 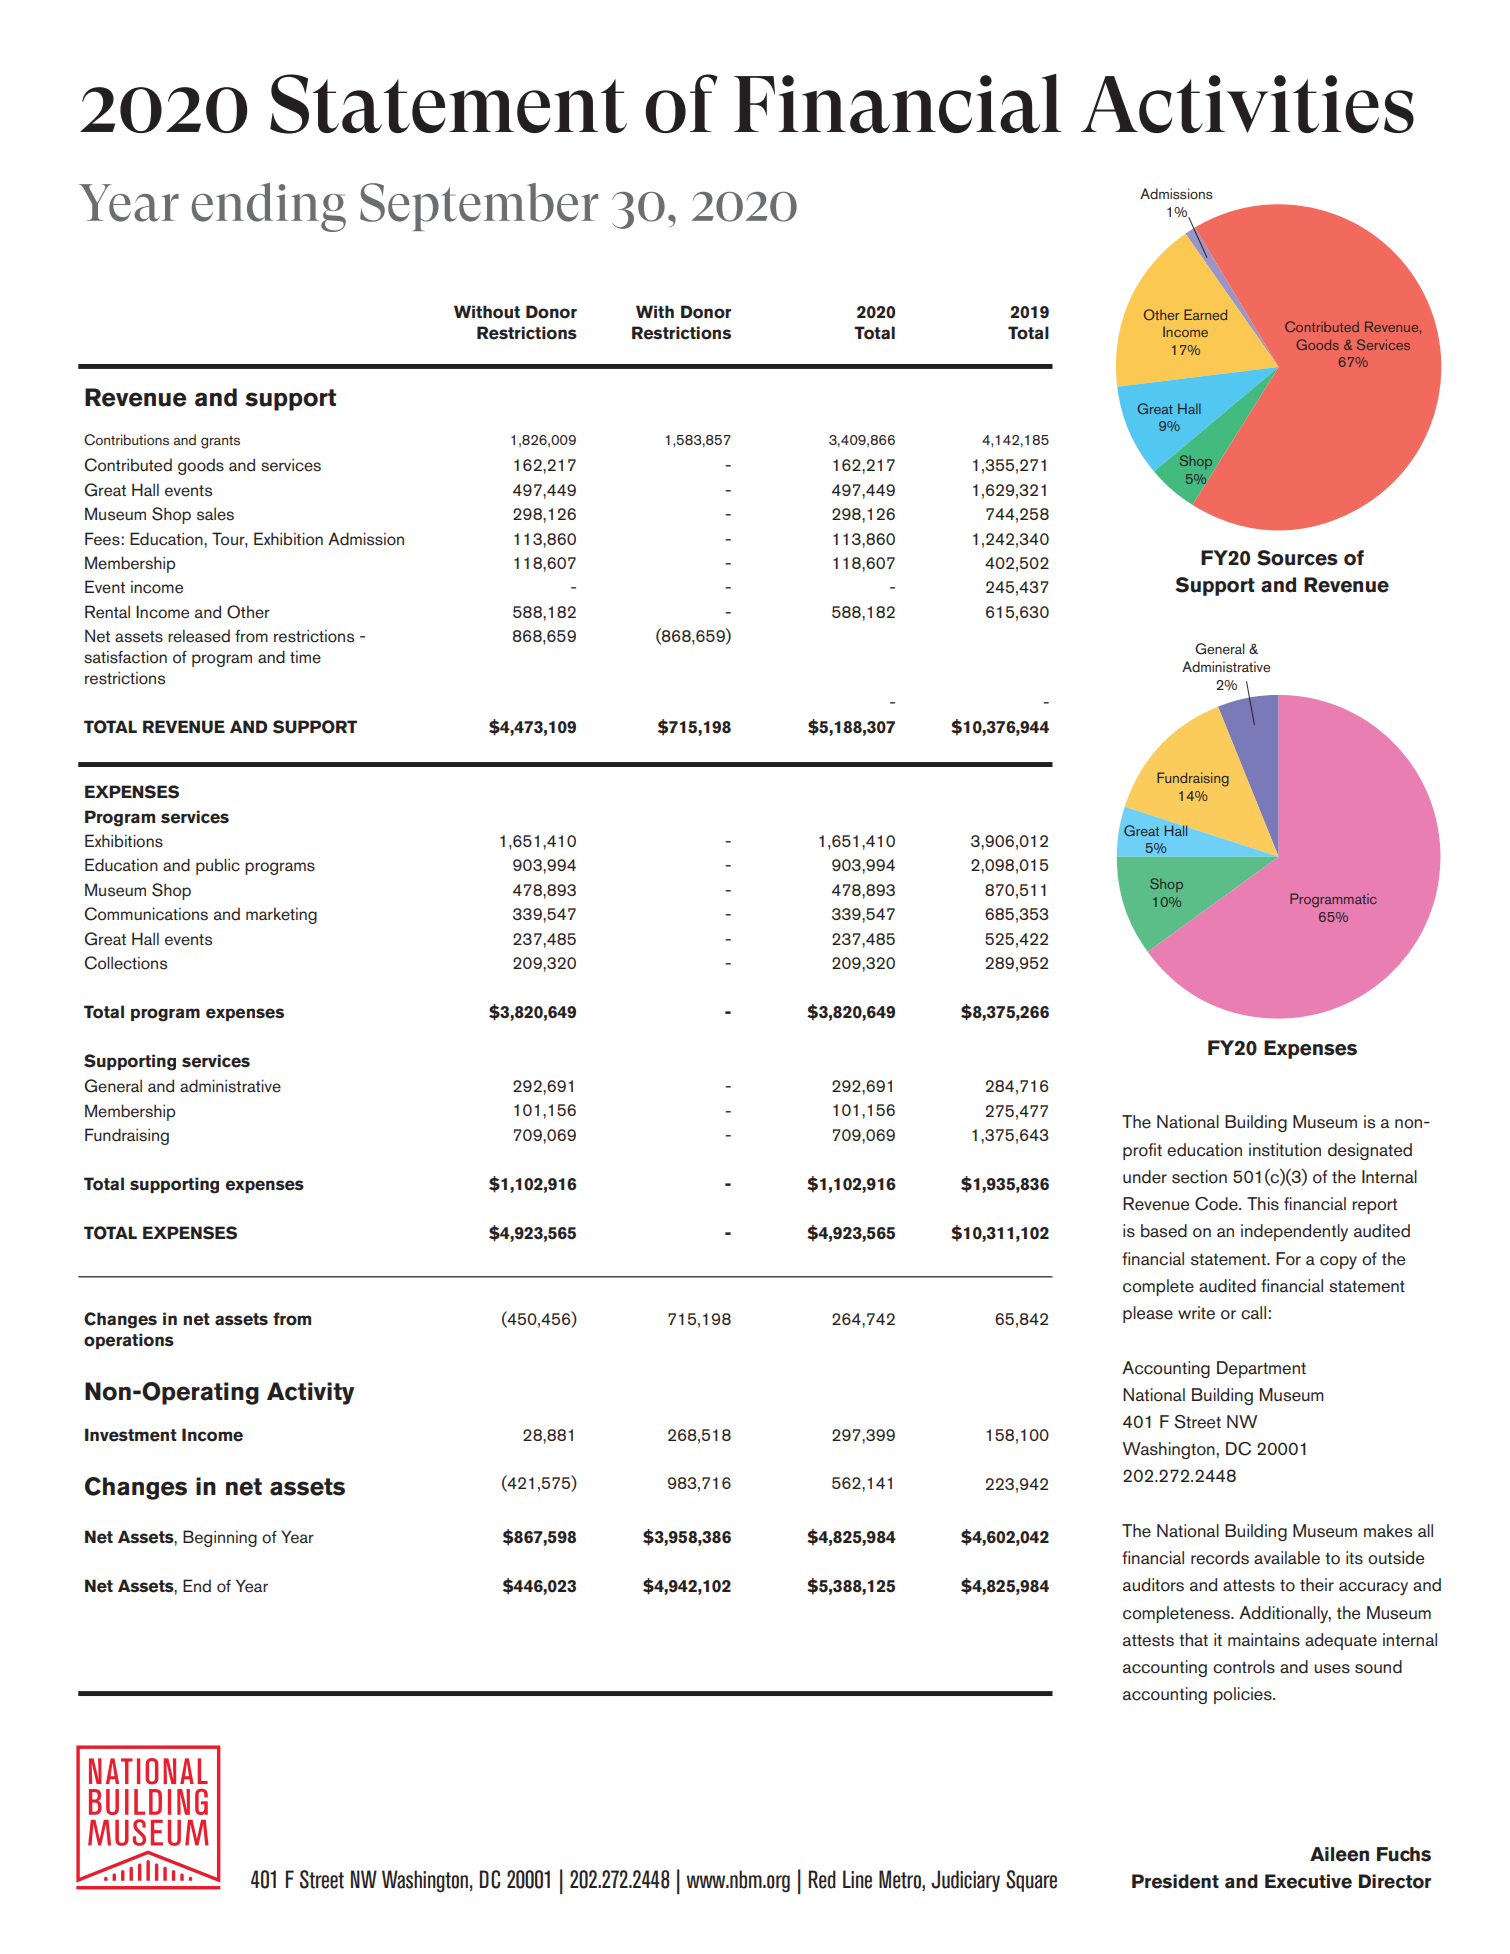 What do you see at coordinates (220, 1538) in the screenshot?
I see `Beginning` at bounding box center [220, 1538].
